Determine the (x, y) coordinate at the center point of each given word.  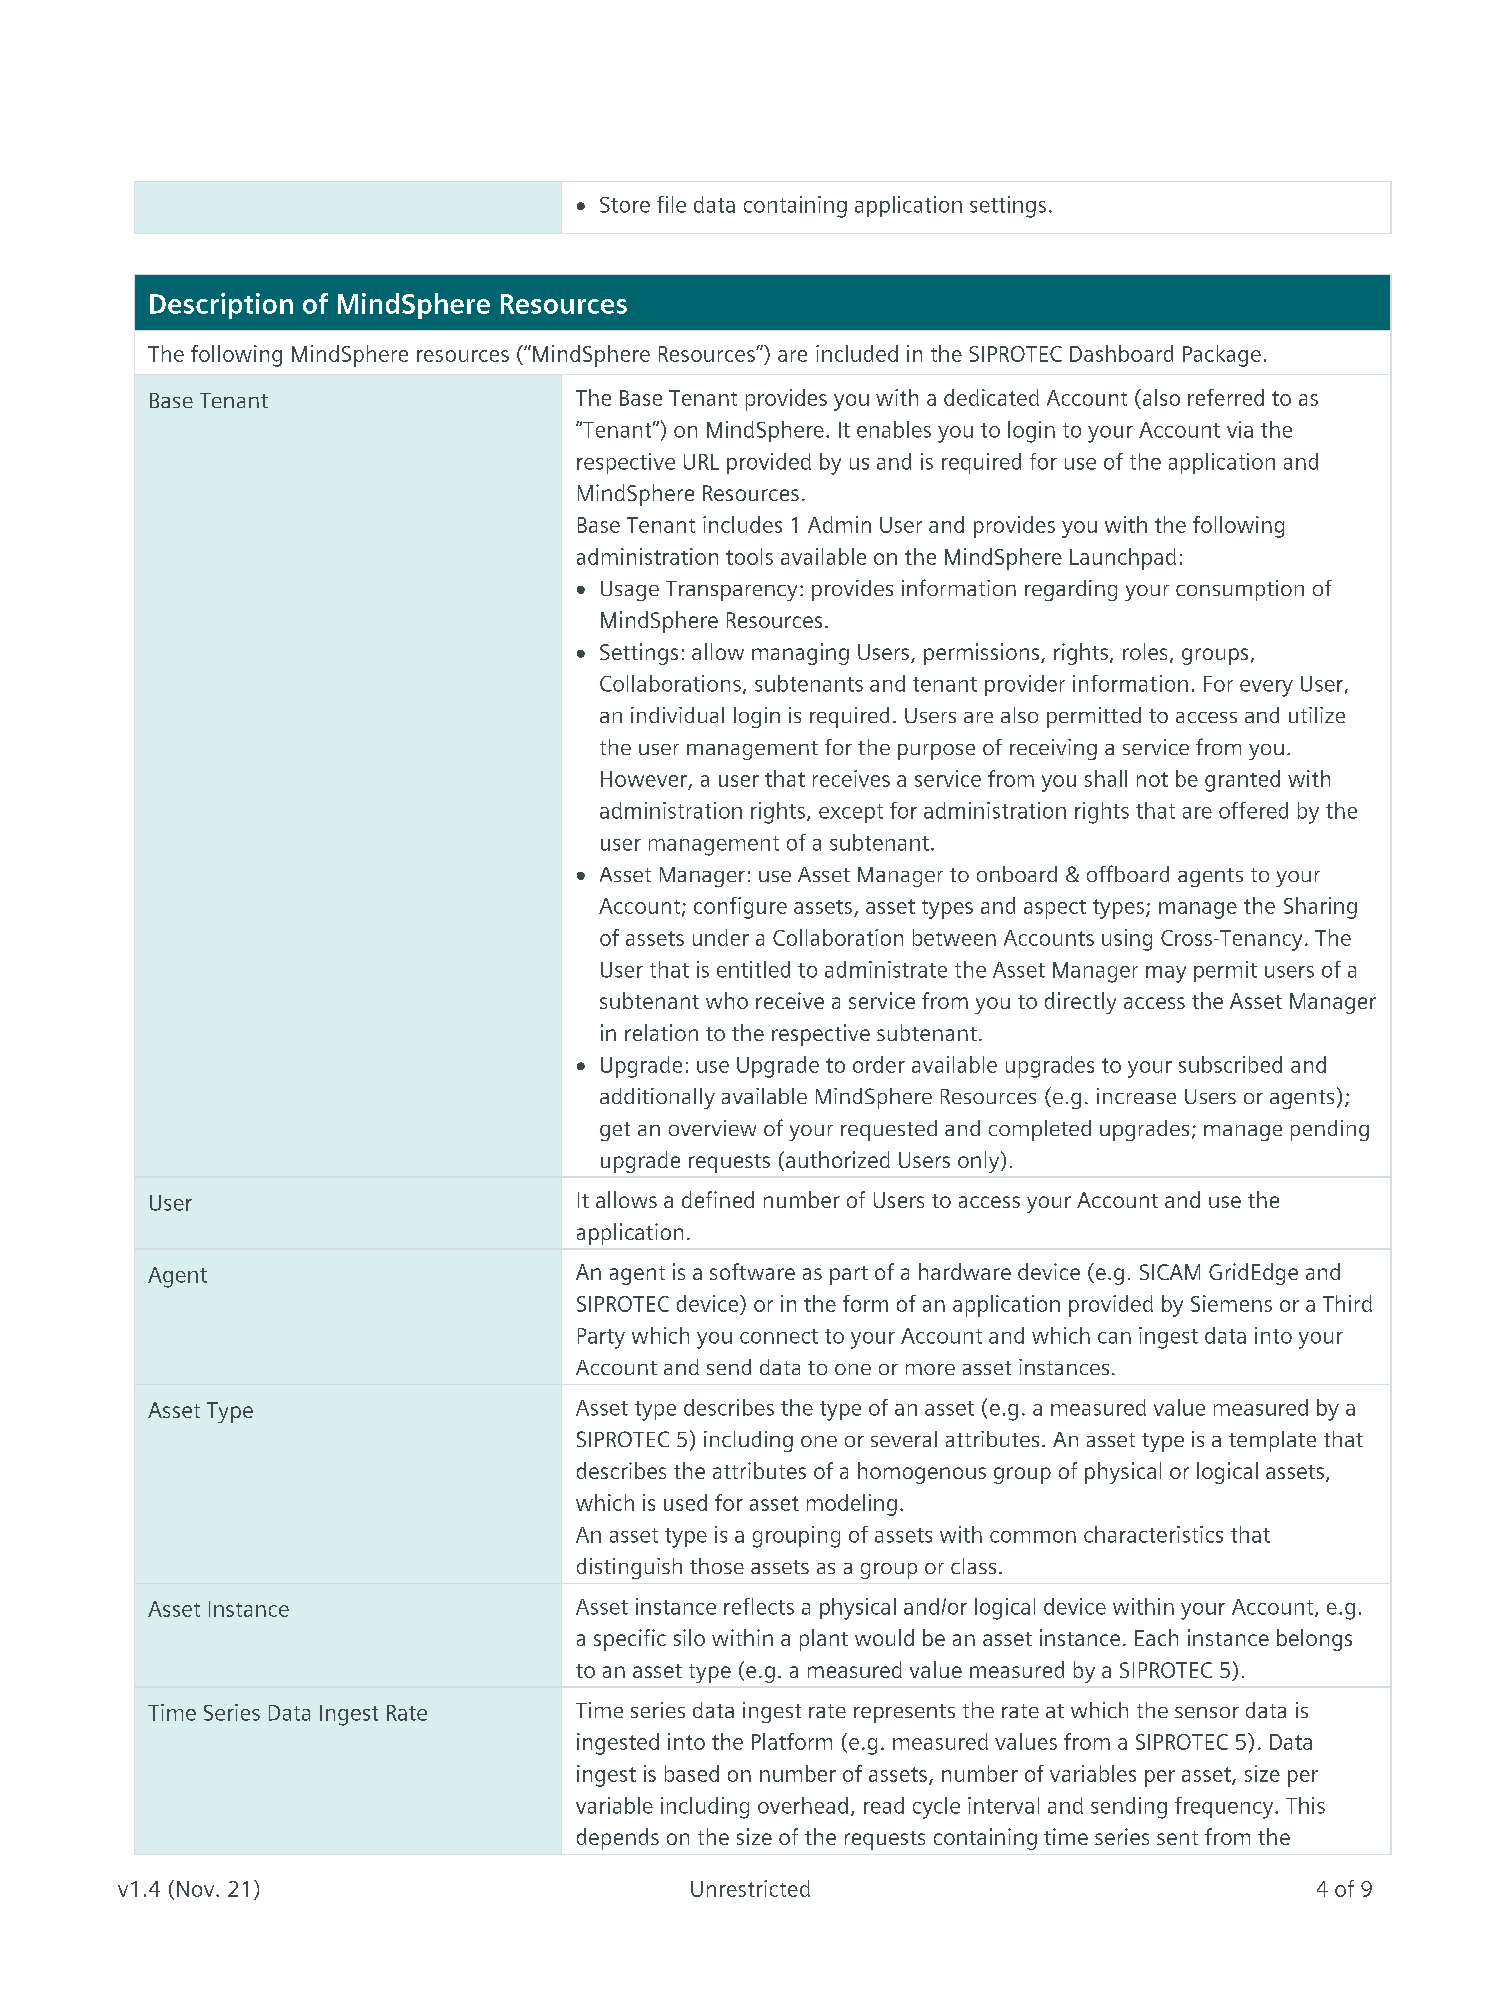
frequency (1225, 1808)
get (615, 1131)
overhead (803, 1805)
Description (221, 306)
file (671, 204)
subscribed (1230, 1064)
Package (1222, 356)
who (727, 1000)
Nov (197, 1889)
